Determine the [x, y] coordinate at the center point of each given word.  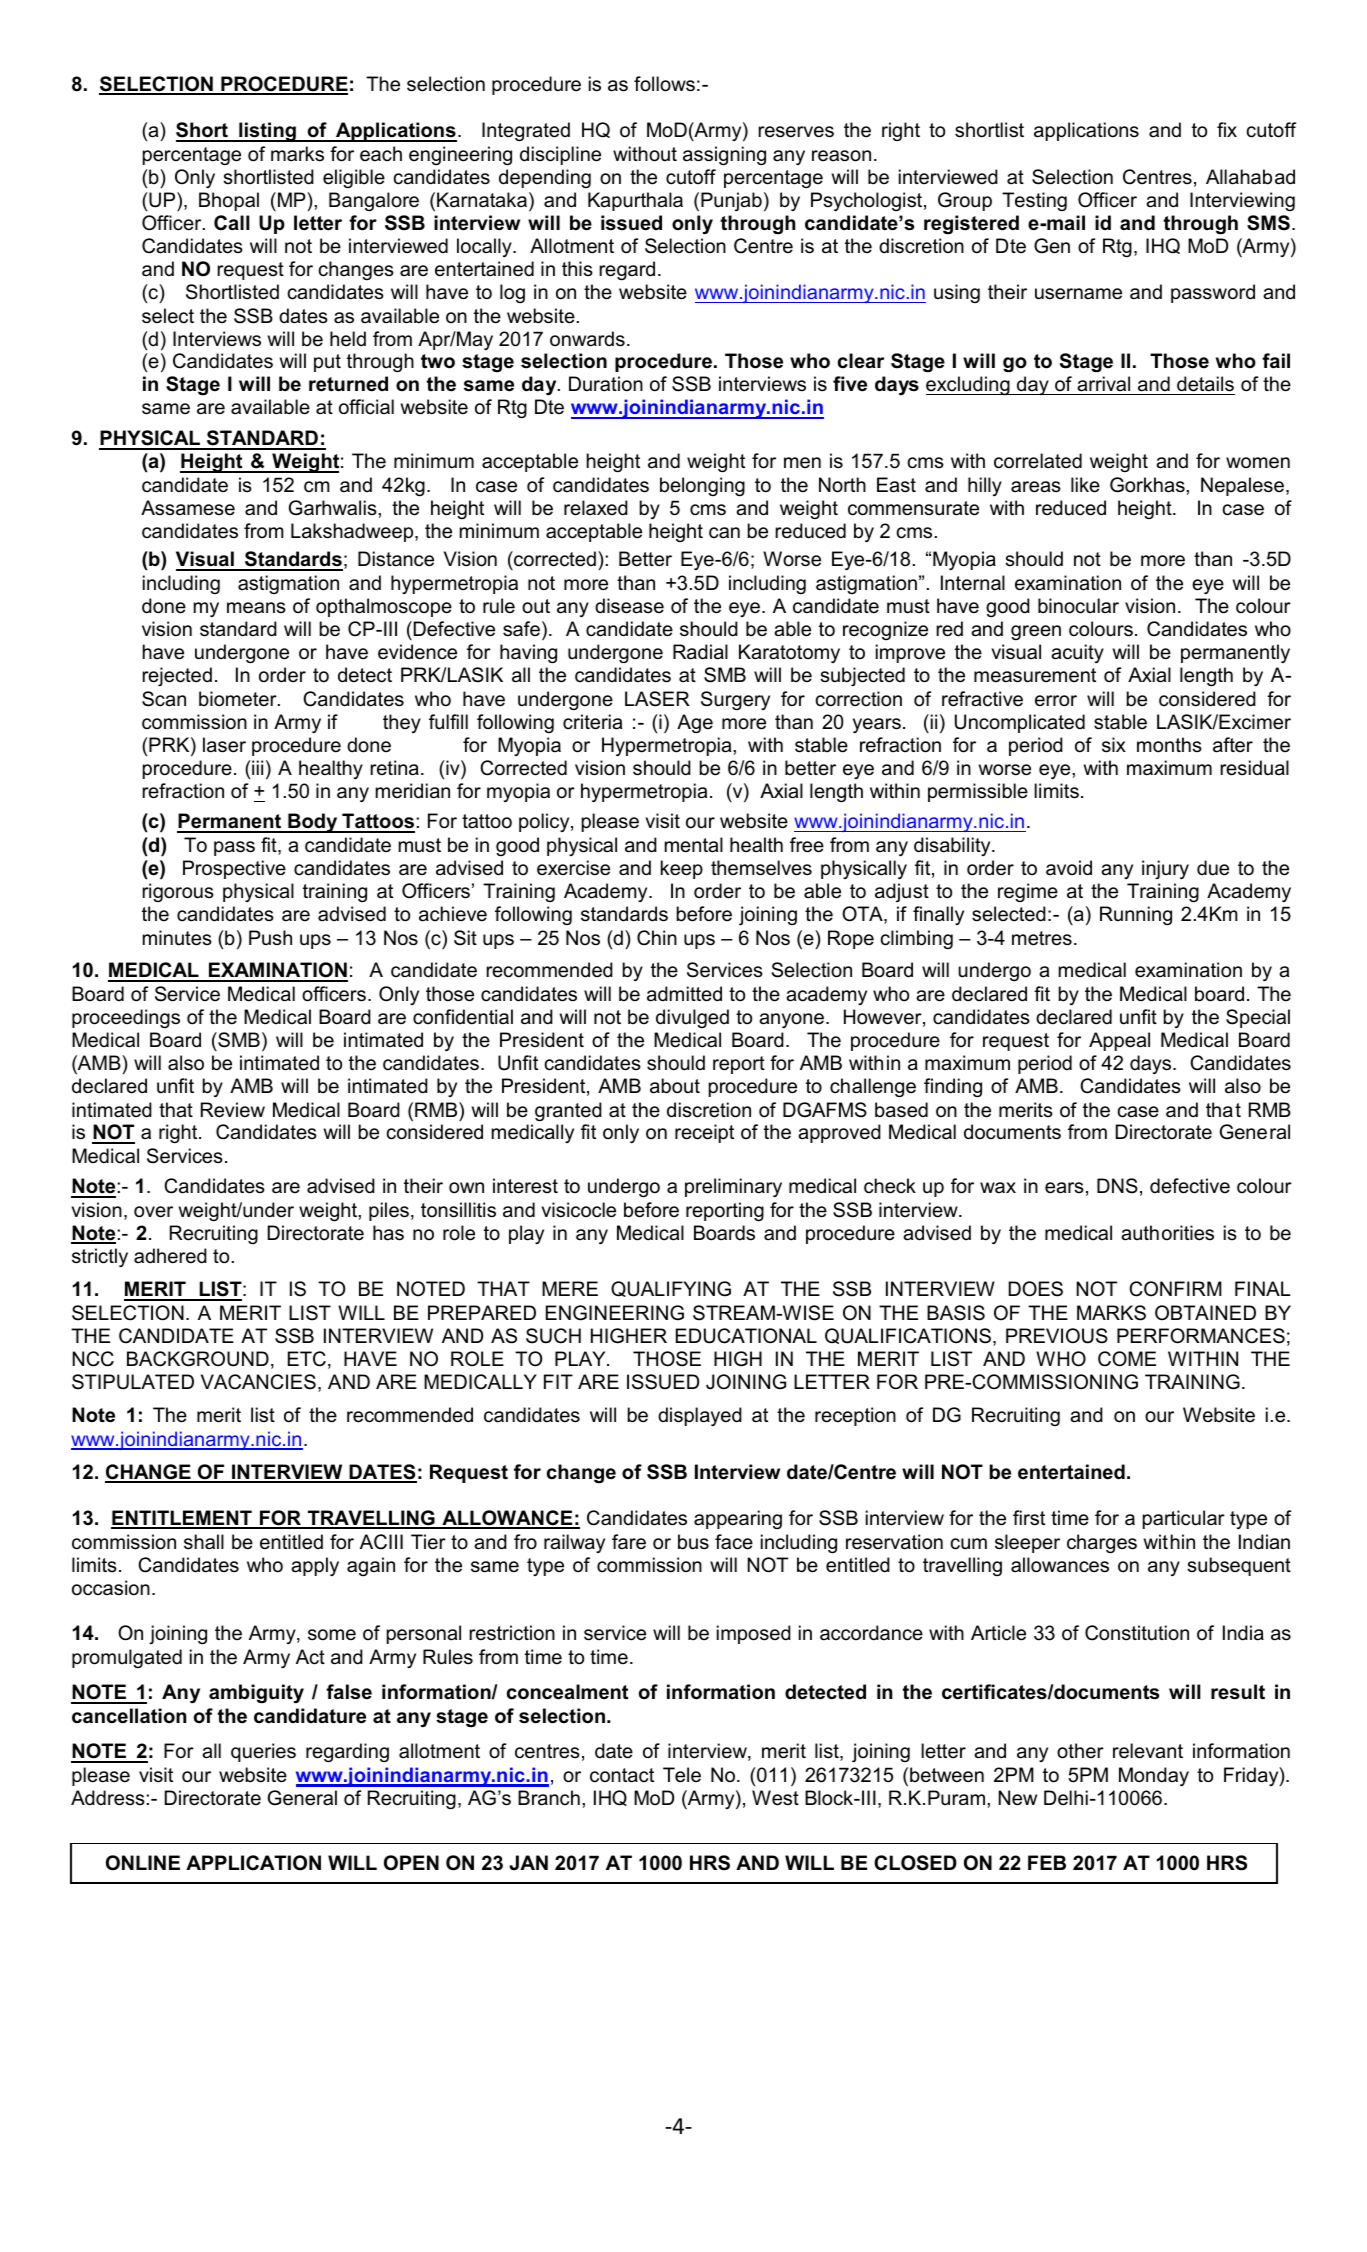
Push [270, 938]
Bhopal [229, 201]
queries [263, 1752]
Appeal [1119, 1041]
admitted [684, 994]
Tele [682, 1775]
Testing [1034, 201]
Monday [1154, 1776]
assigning [724, 155]
